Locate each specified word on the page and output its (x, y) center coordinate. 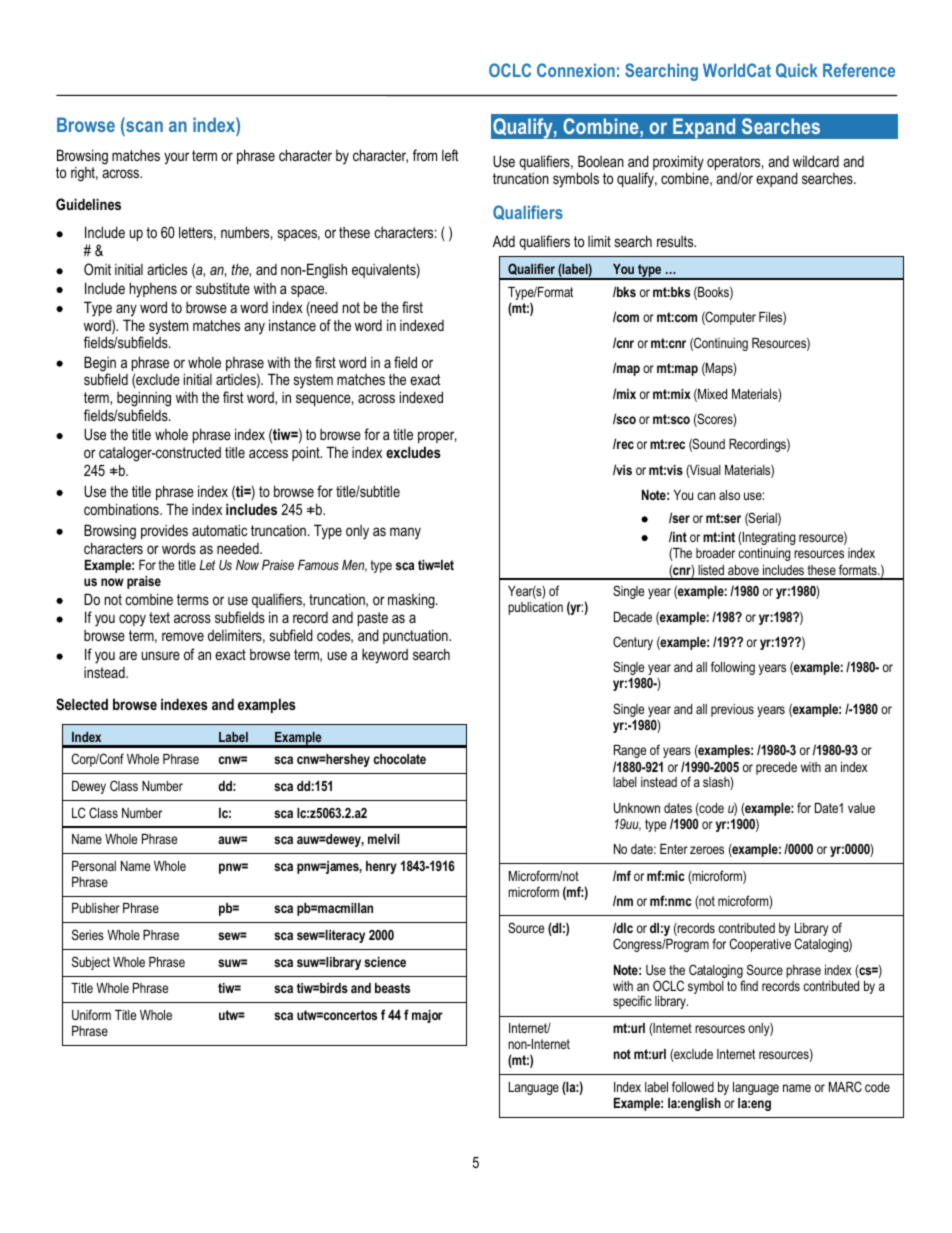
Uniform (91, 1014)
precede (776, 768)
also (729, 495)
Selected (82, 704)
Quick (797, 70)
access (268, 453)
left (450, 155)
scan (143, 128)
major (427, 1016)
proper (437, 437)
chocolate (399, 759)
